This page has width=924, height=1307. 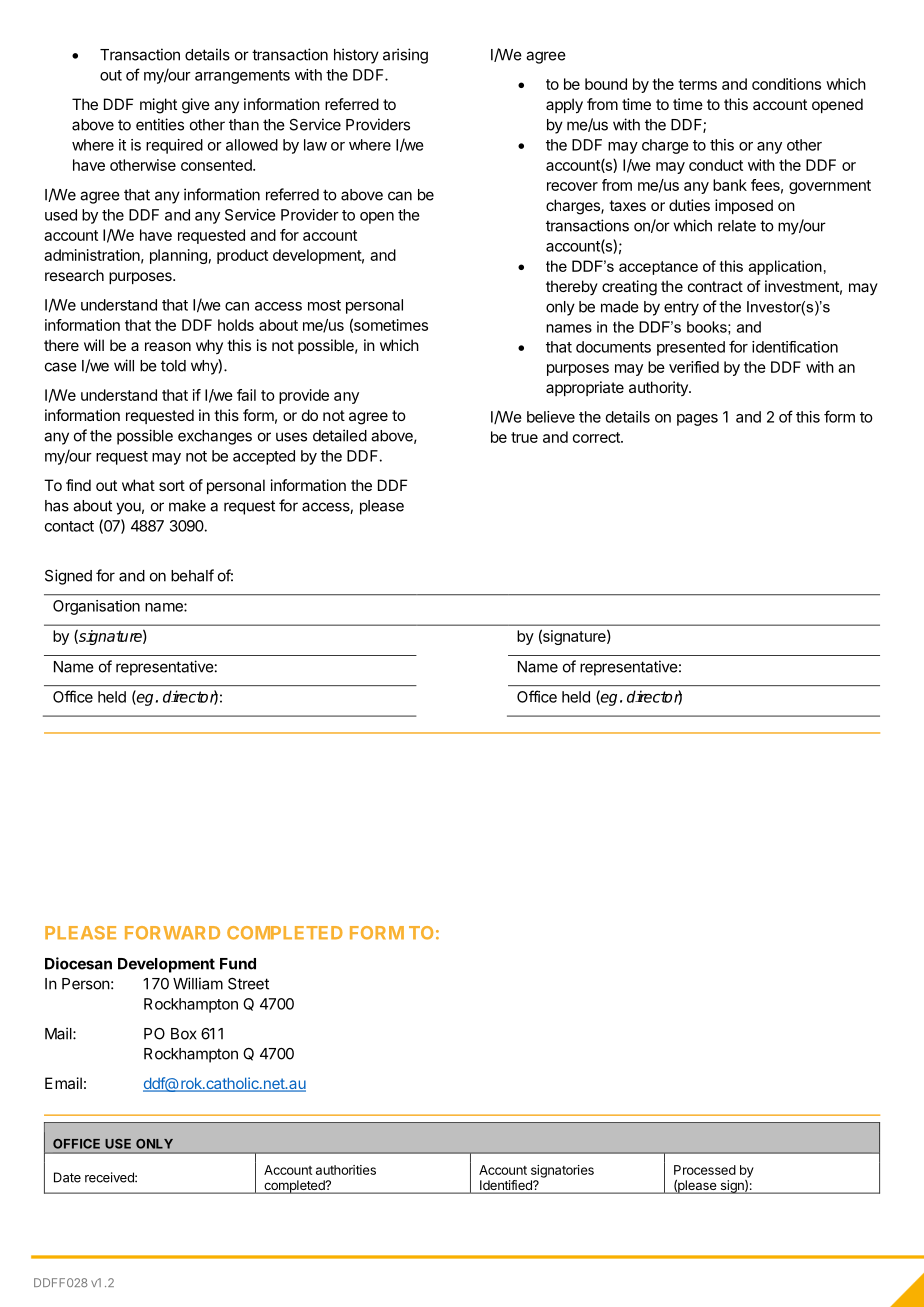 I want to click on authorities, so click(x=346, y=1170).
